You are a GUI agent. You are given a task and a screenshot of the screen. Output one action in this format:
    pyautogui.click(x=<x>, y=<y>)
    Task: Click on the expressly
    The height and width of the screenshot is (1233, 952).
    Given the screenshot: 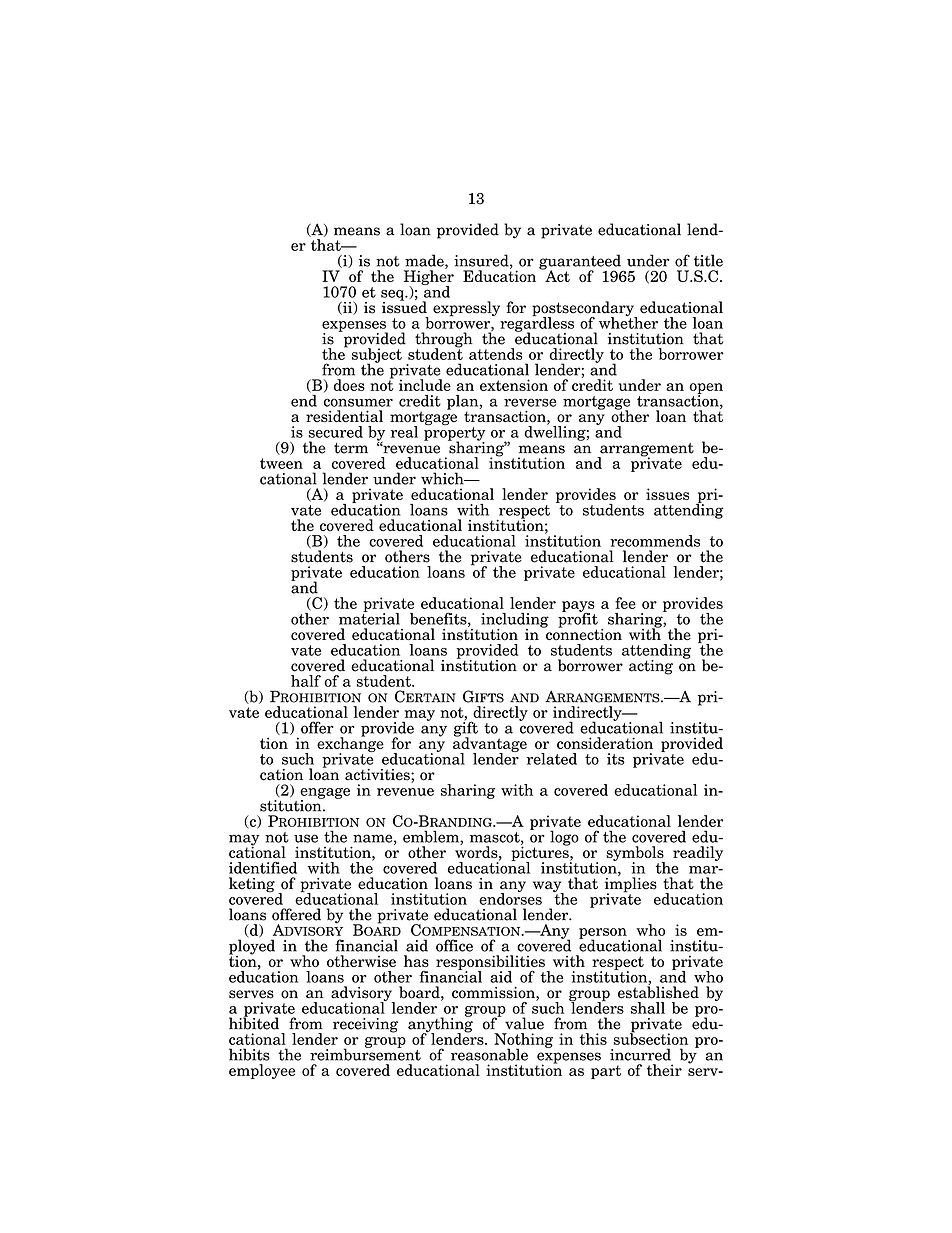 What is the action you would take?
    pyautogui.click(x=466, y=309)
